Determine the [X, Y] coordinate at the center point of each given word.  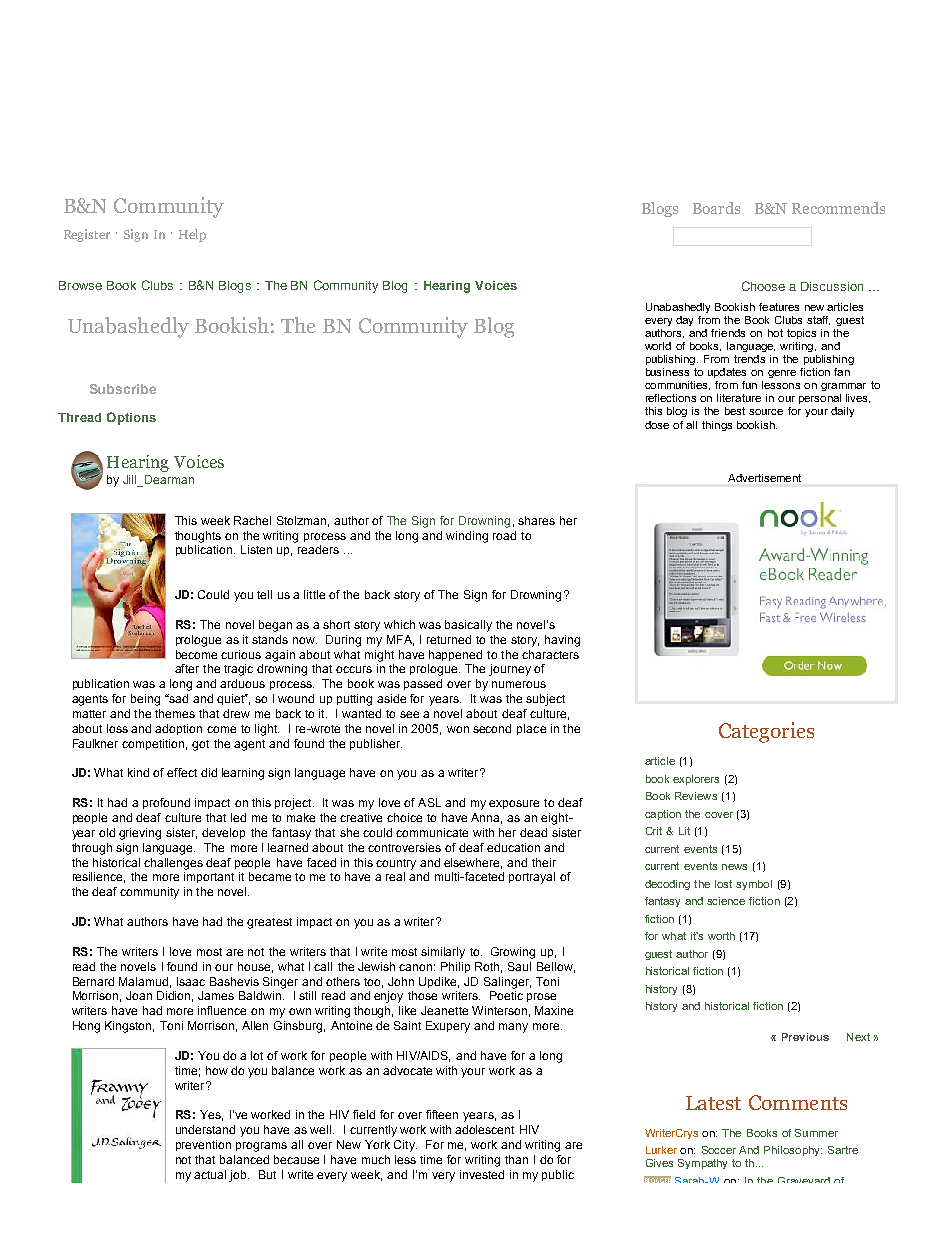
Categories [766, 732]
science [726, 901]
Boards [716, 208]
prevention [203, 1145]
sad [177, 698]
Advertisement [764, 478]
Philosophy [793, 1151]
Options [131, 418]
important [209, 877]
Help [192, 235]
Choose [763, 286]
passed [423, 684]
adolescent [484, 1129]
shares [536, 520]
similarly [443, 953]
